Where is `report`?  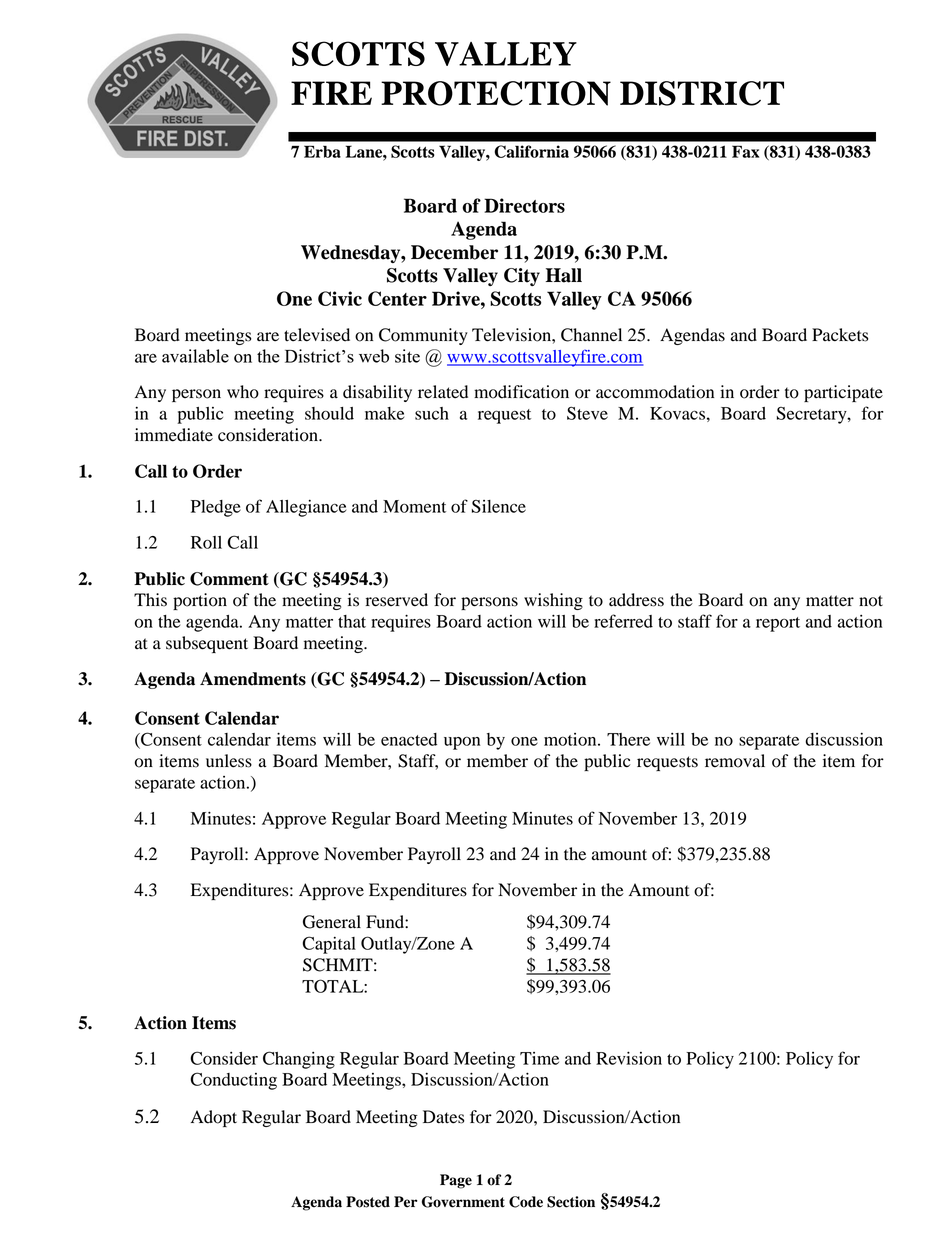
report is located at coordinates (778, 624).
